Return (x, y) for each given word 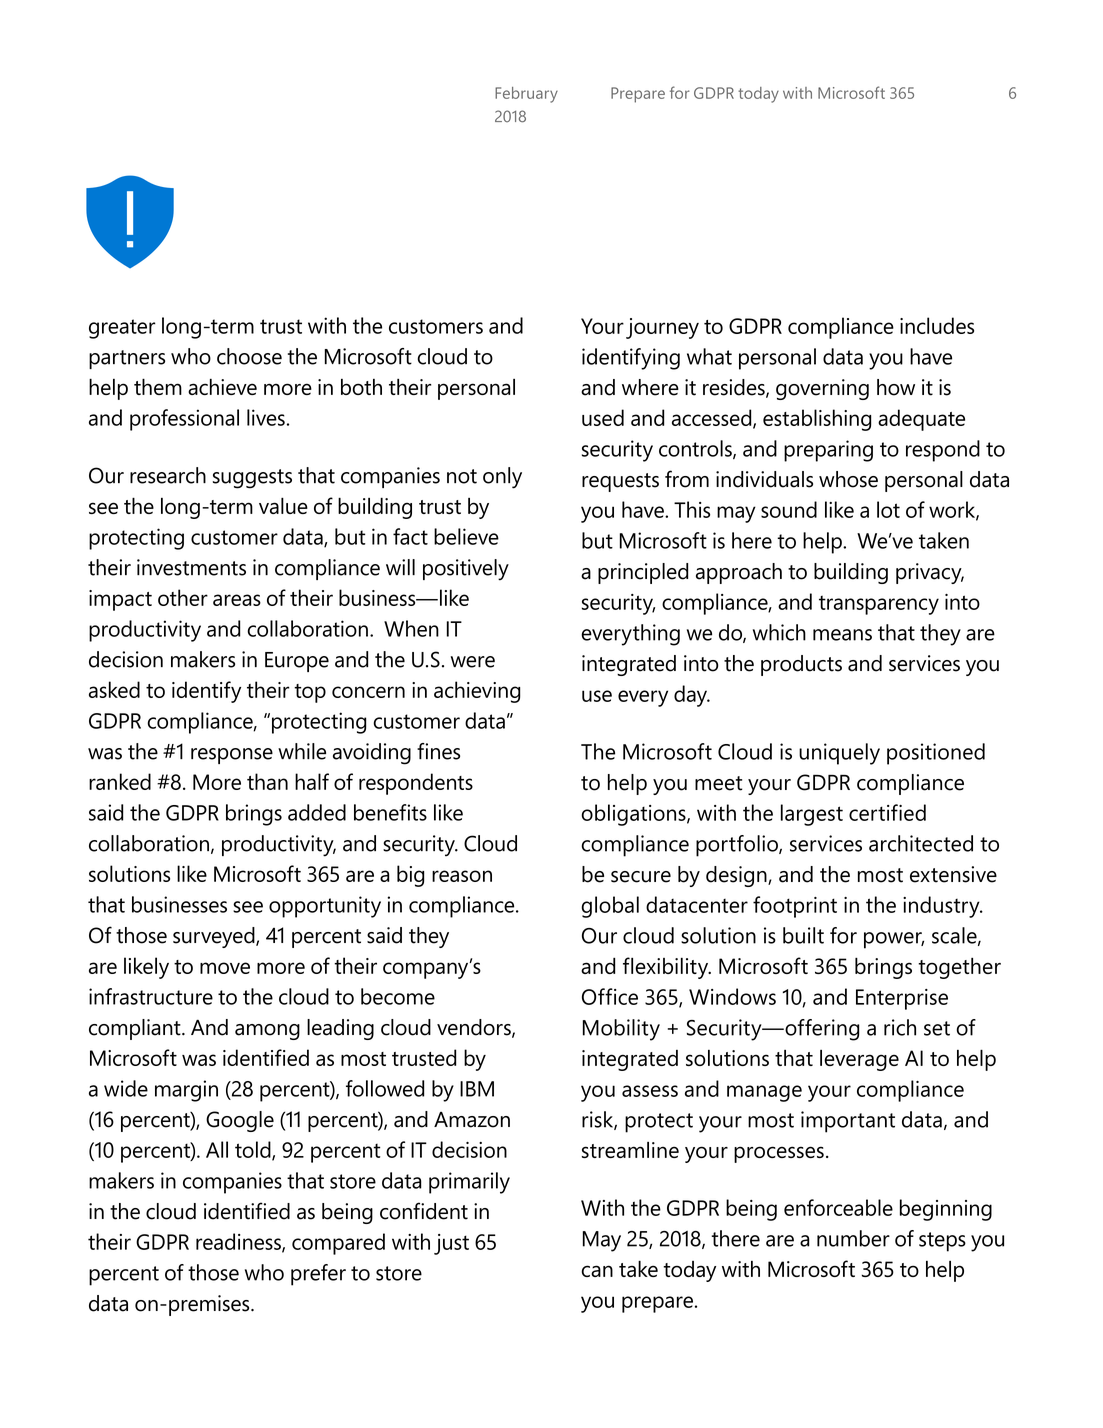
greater (122, 329)
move (225, 968)
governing (822, 389)
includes (937, 325)
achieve (222, 387)
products (801, 665)
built (803, 935)
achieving (477, 692)
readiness (239, 1242)
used (603, 417)
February (526, 95)
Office (610, 996)
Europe (297, 662)
